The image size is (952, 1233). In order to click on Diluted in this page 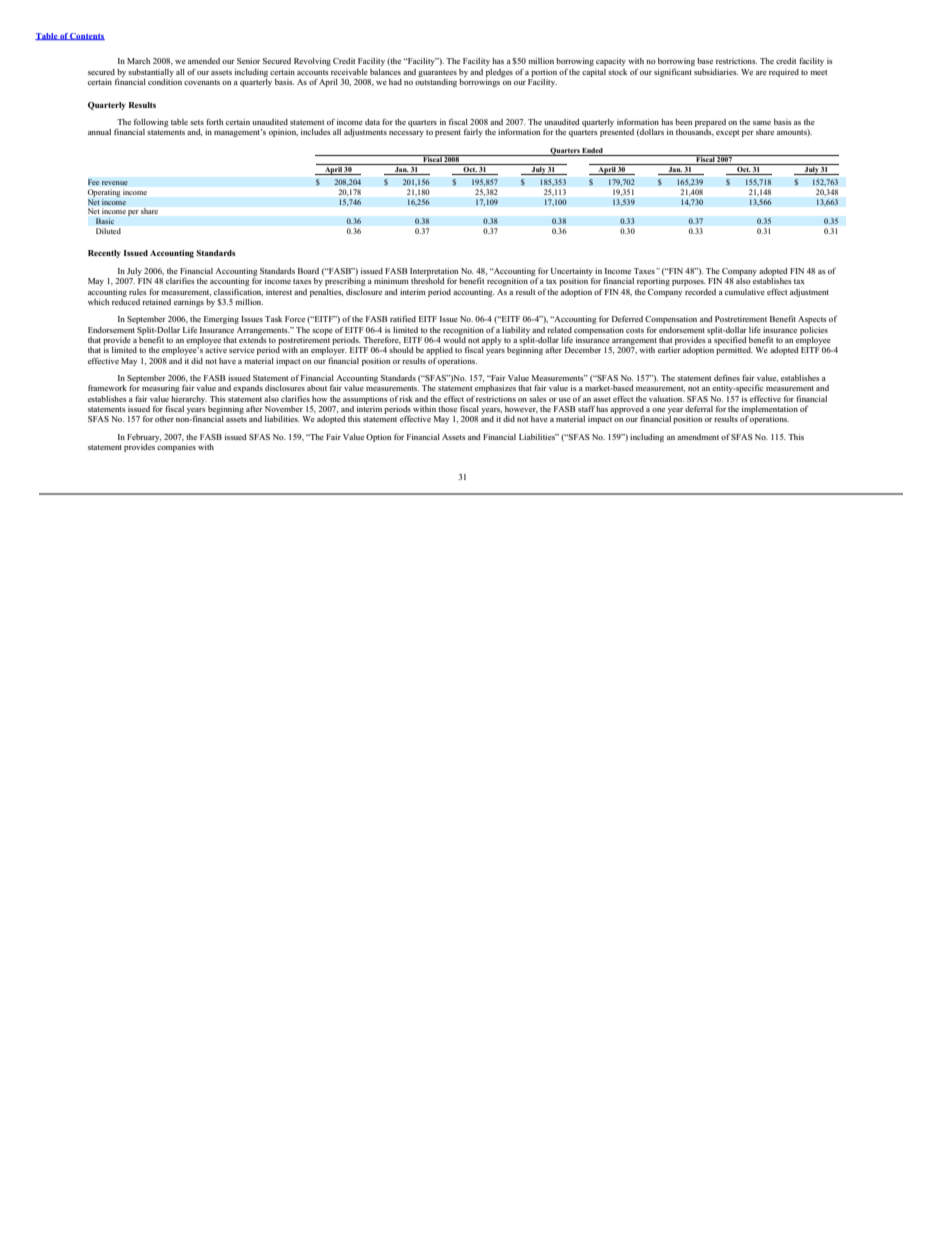, I will do `click(108, 231)`.
